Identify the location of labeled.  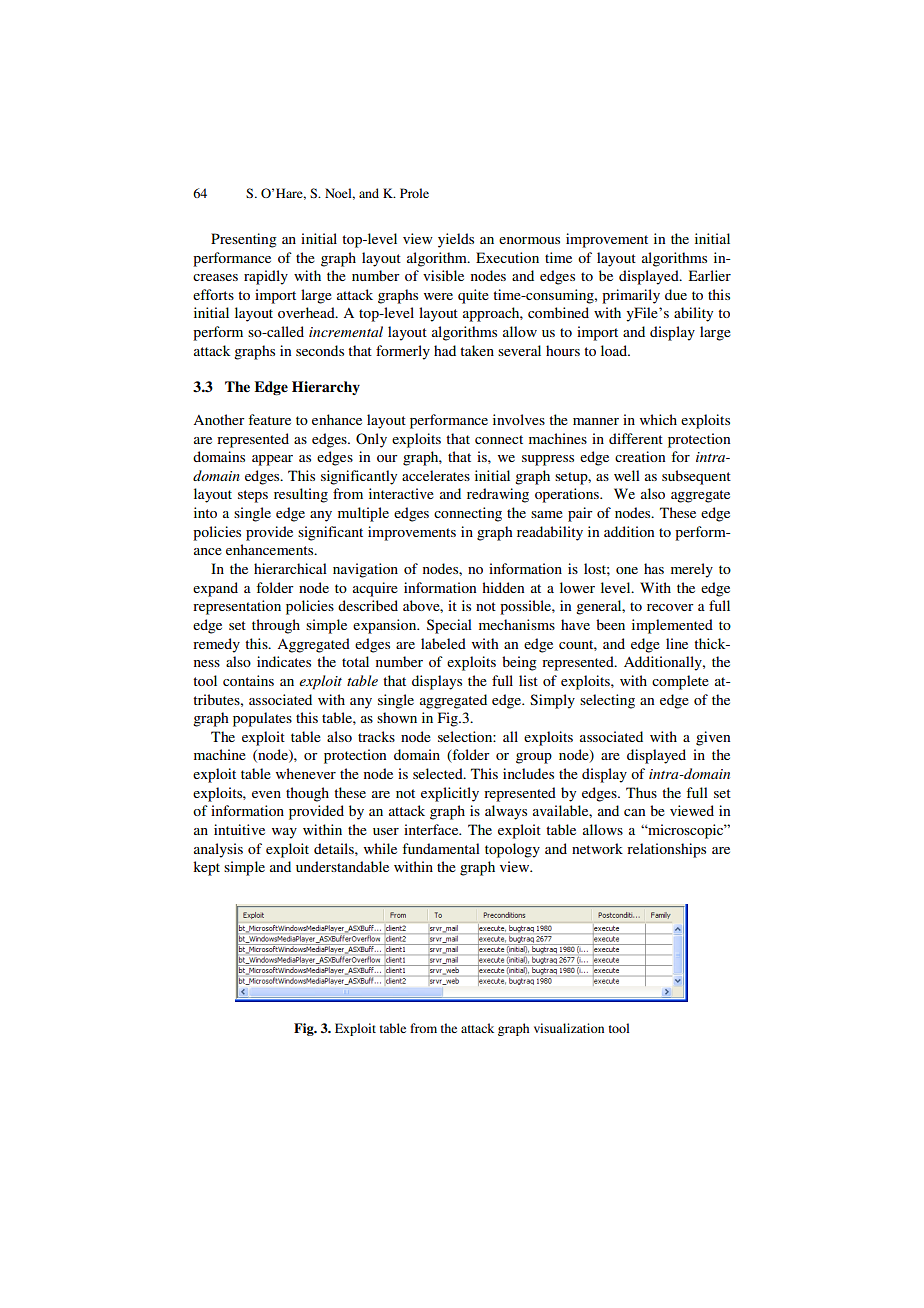
(443, 643).
